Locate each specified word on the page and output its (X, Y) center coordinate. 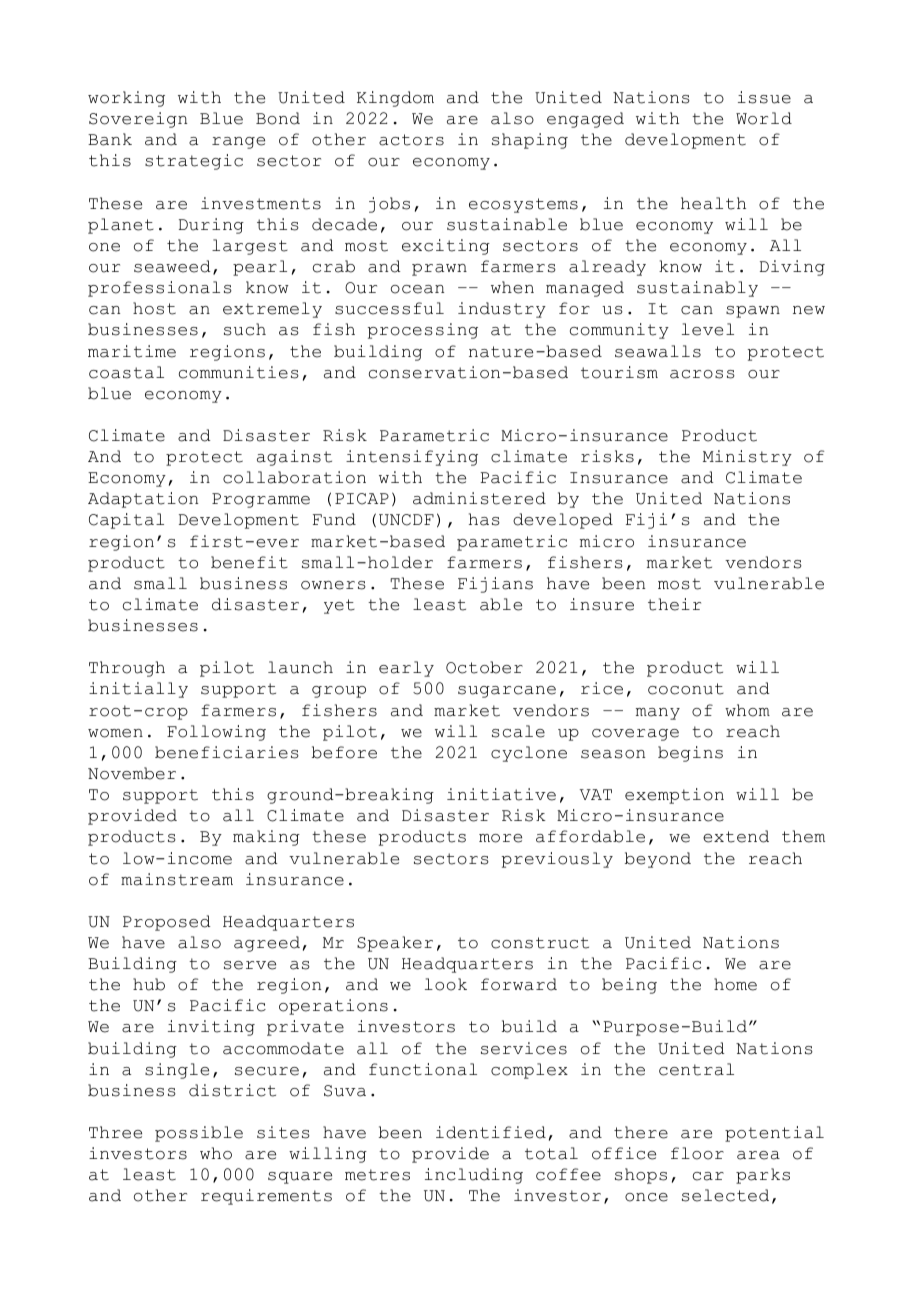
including (474, 1176)
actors (411, 140)
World (764, 118)
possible (199, 1134)
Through (127, 669)
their (674, 604)
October (484, 667)
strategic (194, 162)
